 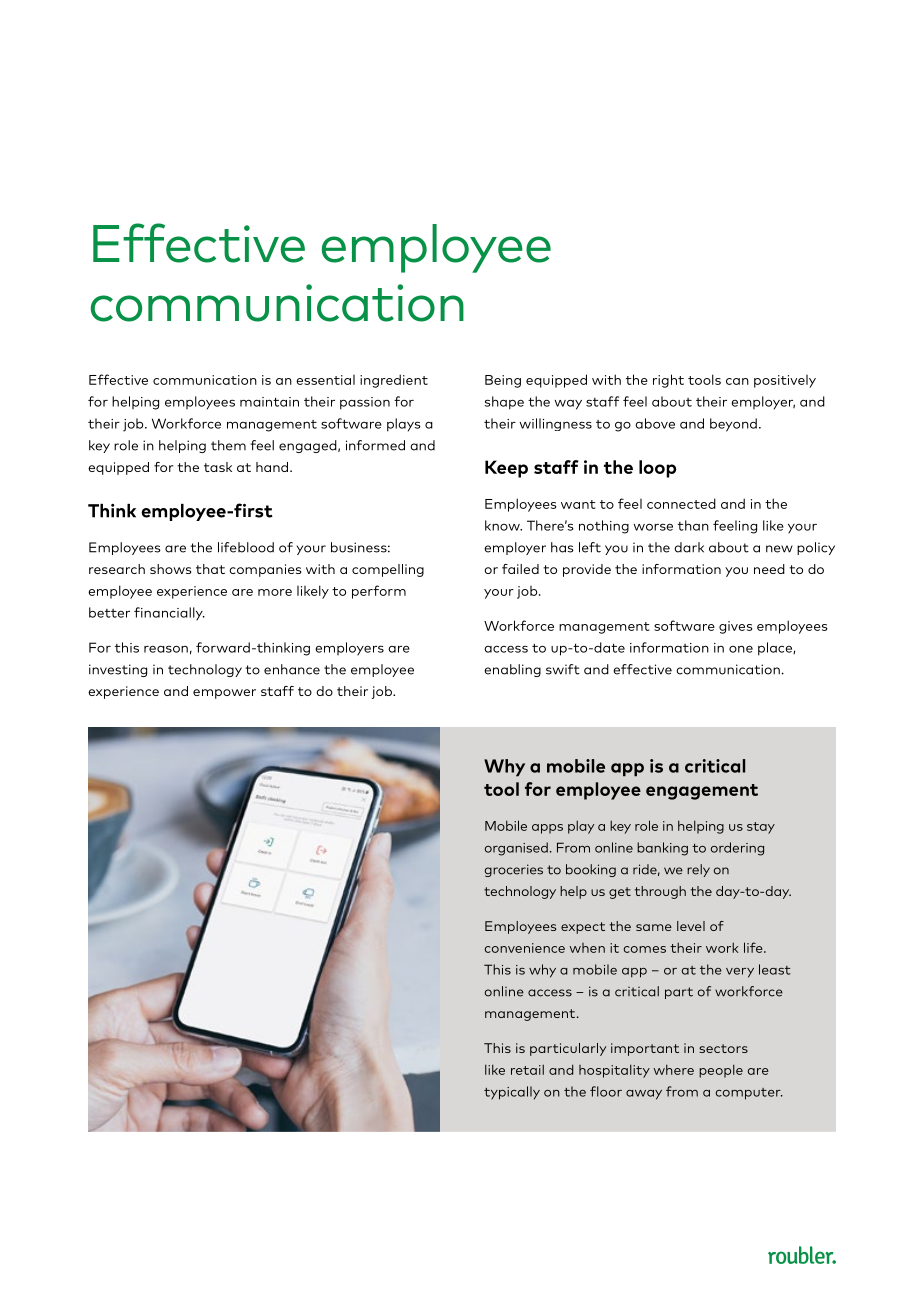 I want to click on retail, so click(x=527, y=1069).
